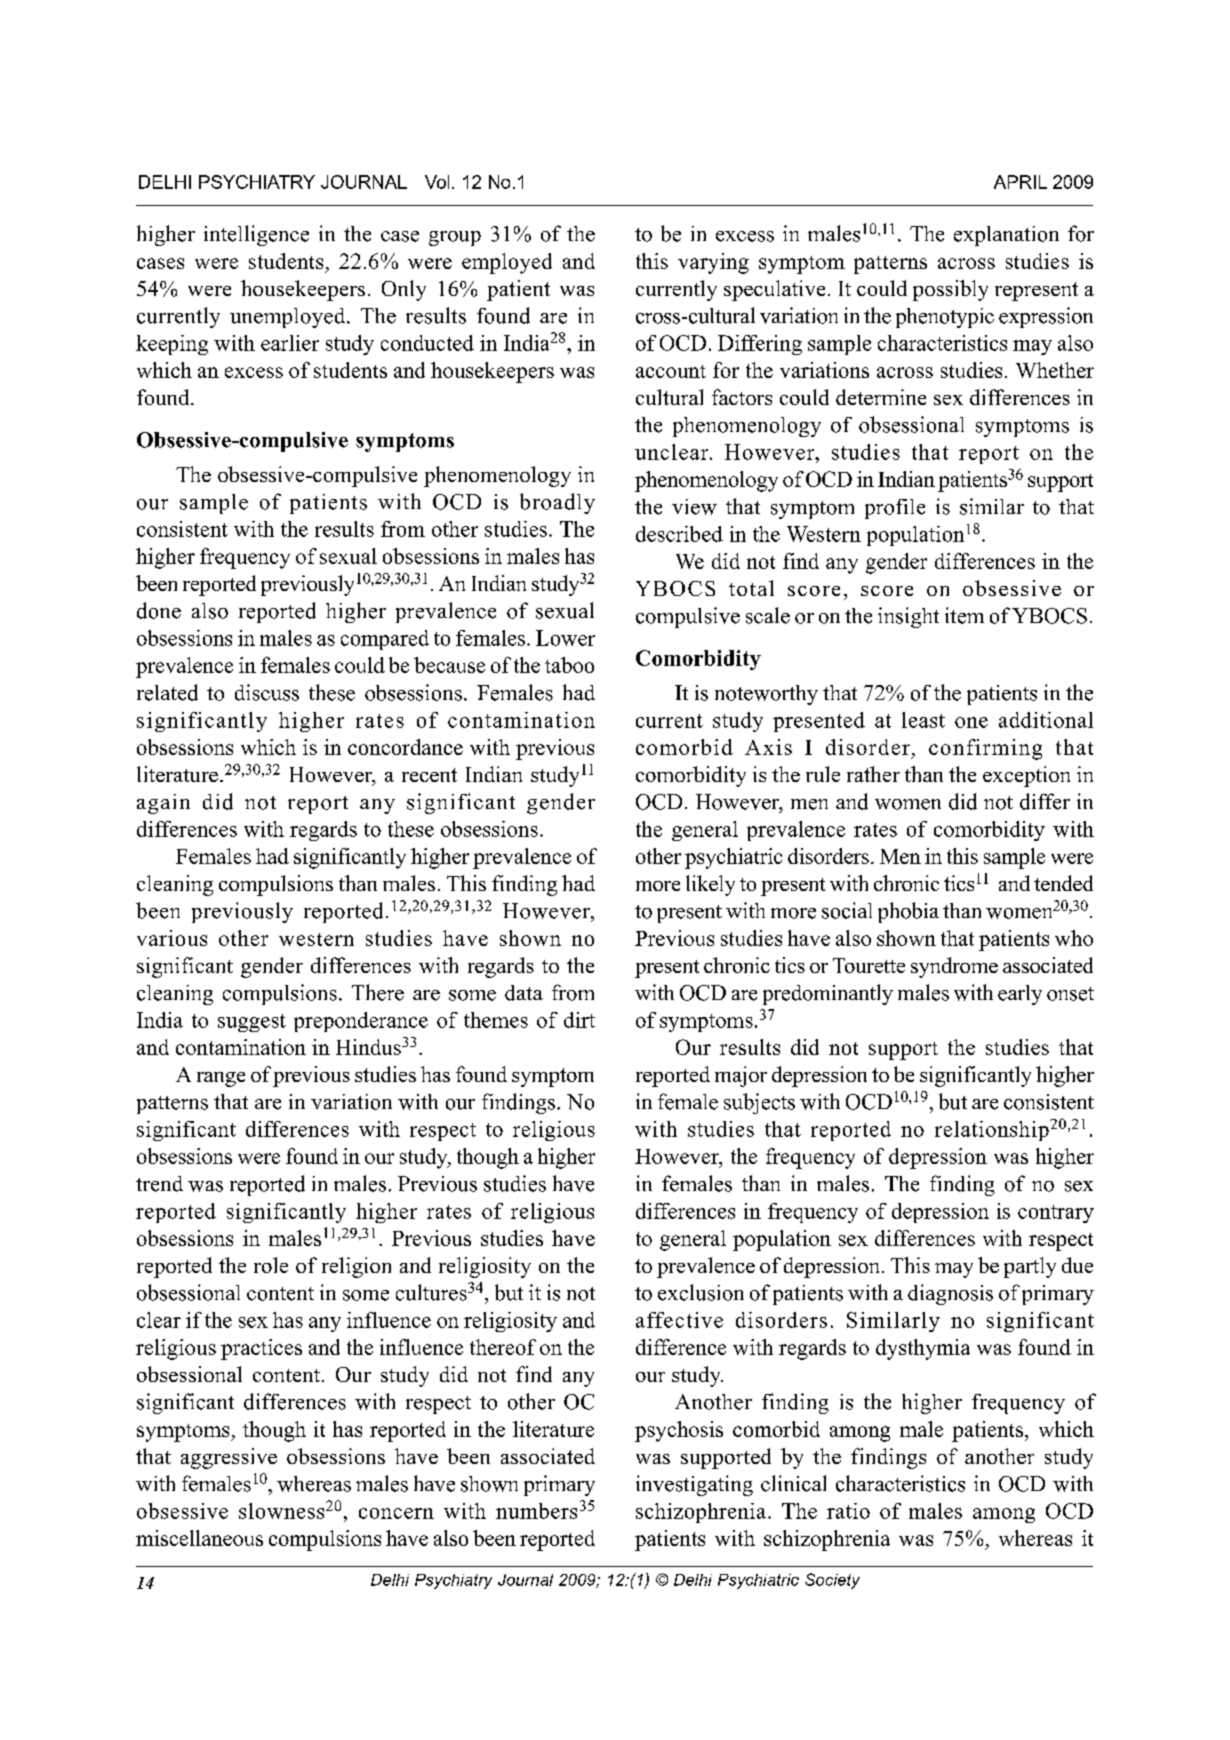 The image size is (1230, 1740). I want to click on phobia, so click(908, 912).
